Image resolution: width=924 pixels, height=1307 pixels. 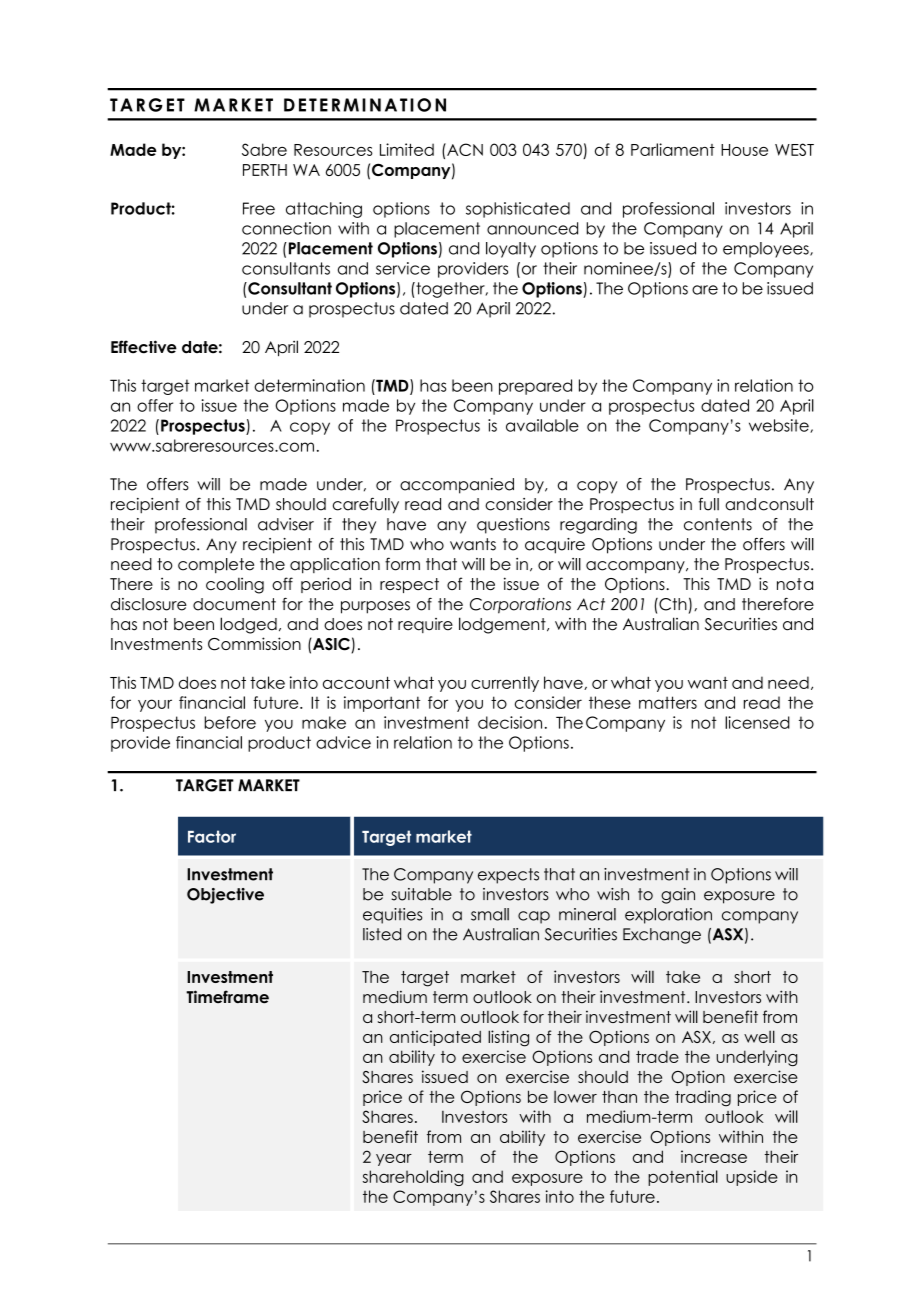 What do you see at coordinates (505, 684) in the screenshot?
I see `currently` at bounding box center [505, 684].
